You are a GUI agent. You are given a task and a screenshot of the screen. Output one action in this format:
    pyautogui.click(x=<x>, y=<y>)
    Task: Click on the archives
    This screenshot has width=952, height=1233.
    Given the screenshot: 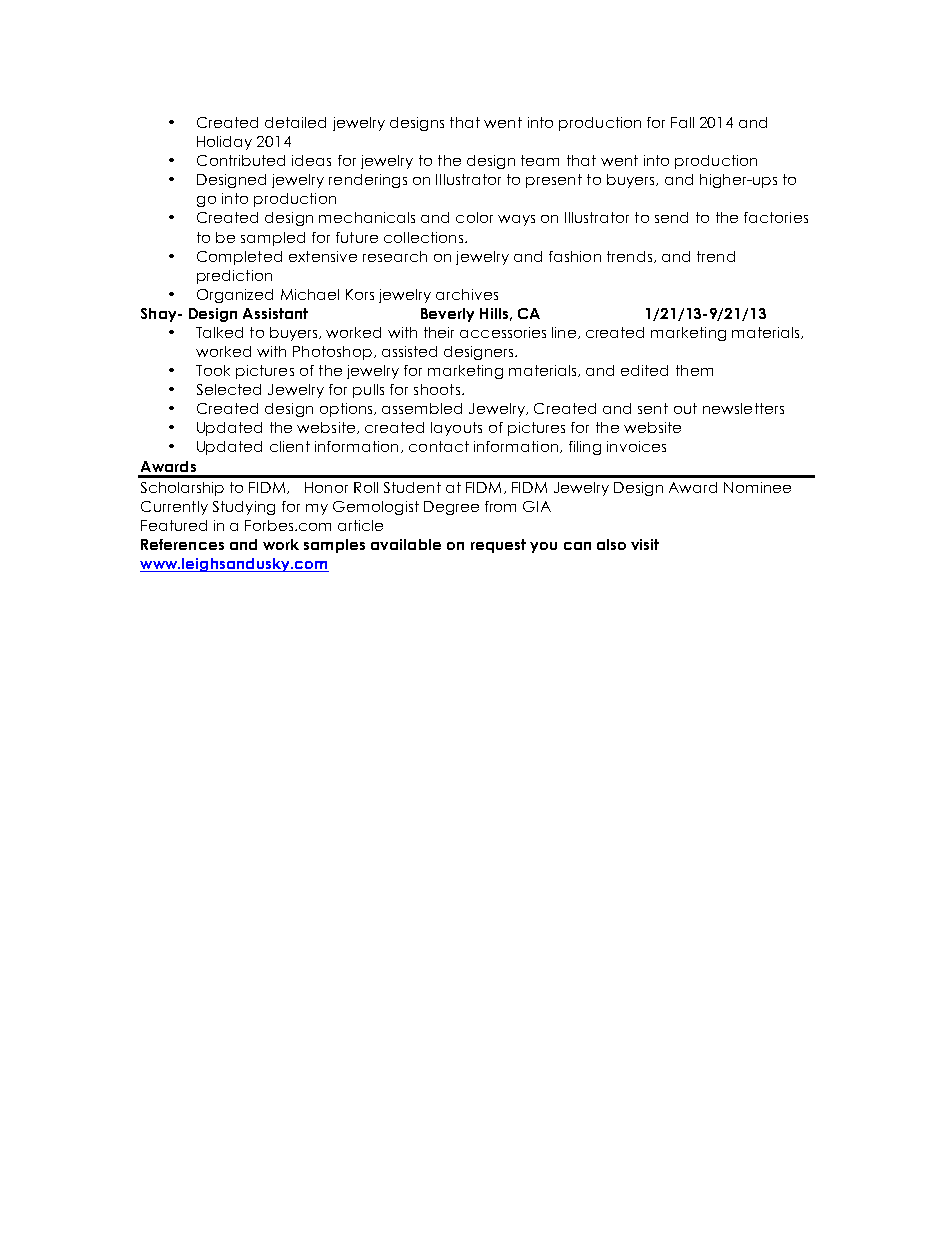 What is the action you would take?
    pyautogui.click(x=467, y=294)
